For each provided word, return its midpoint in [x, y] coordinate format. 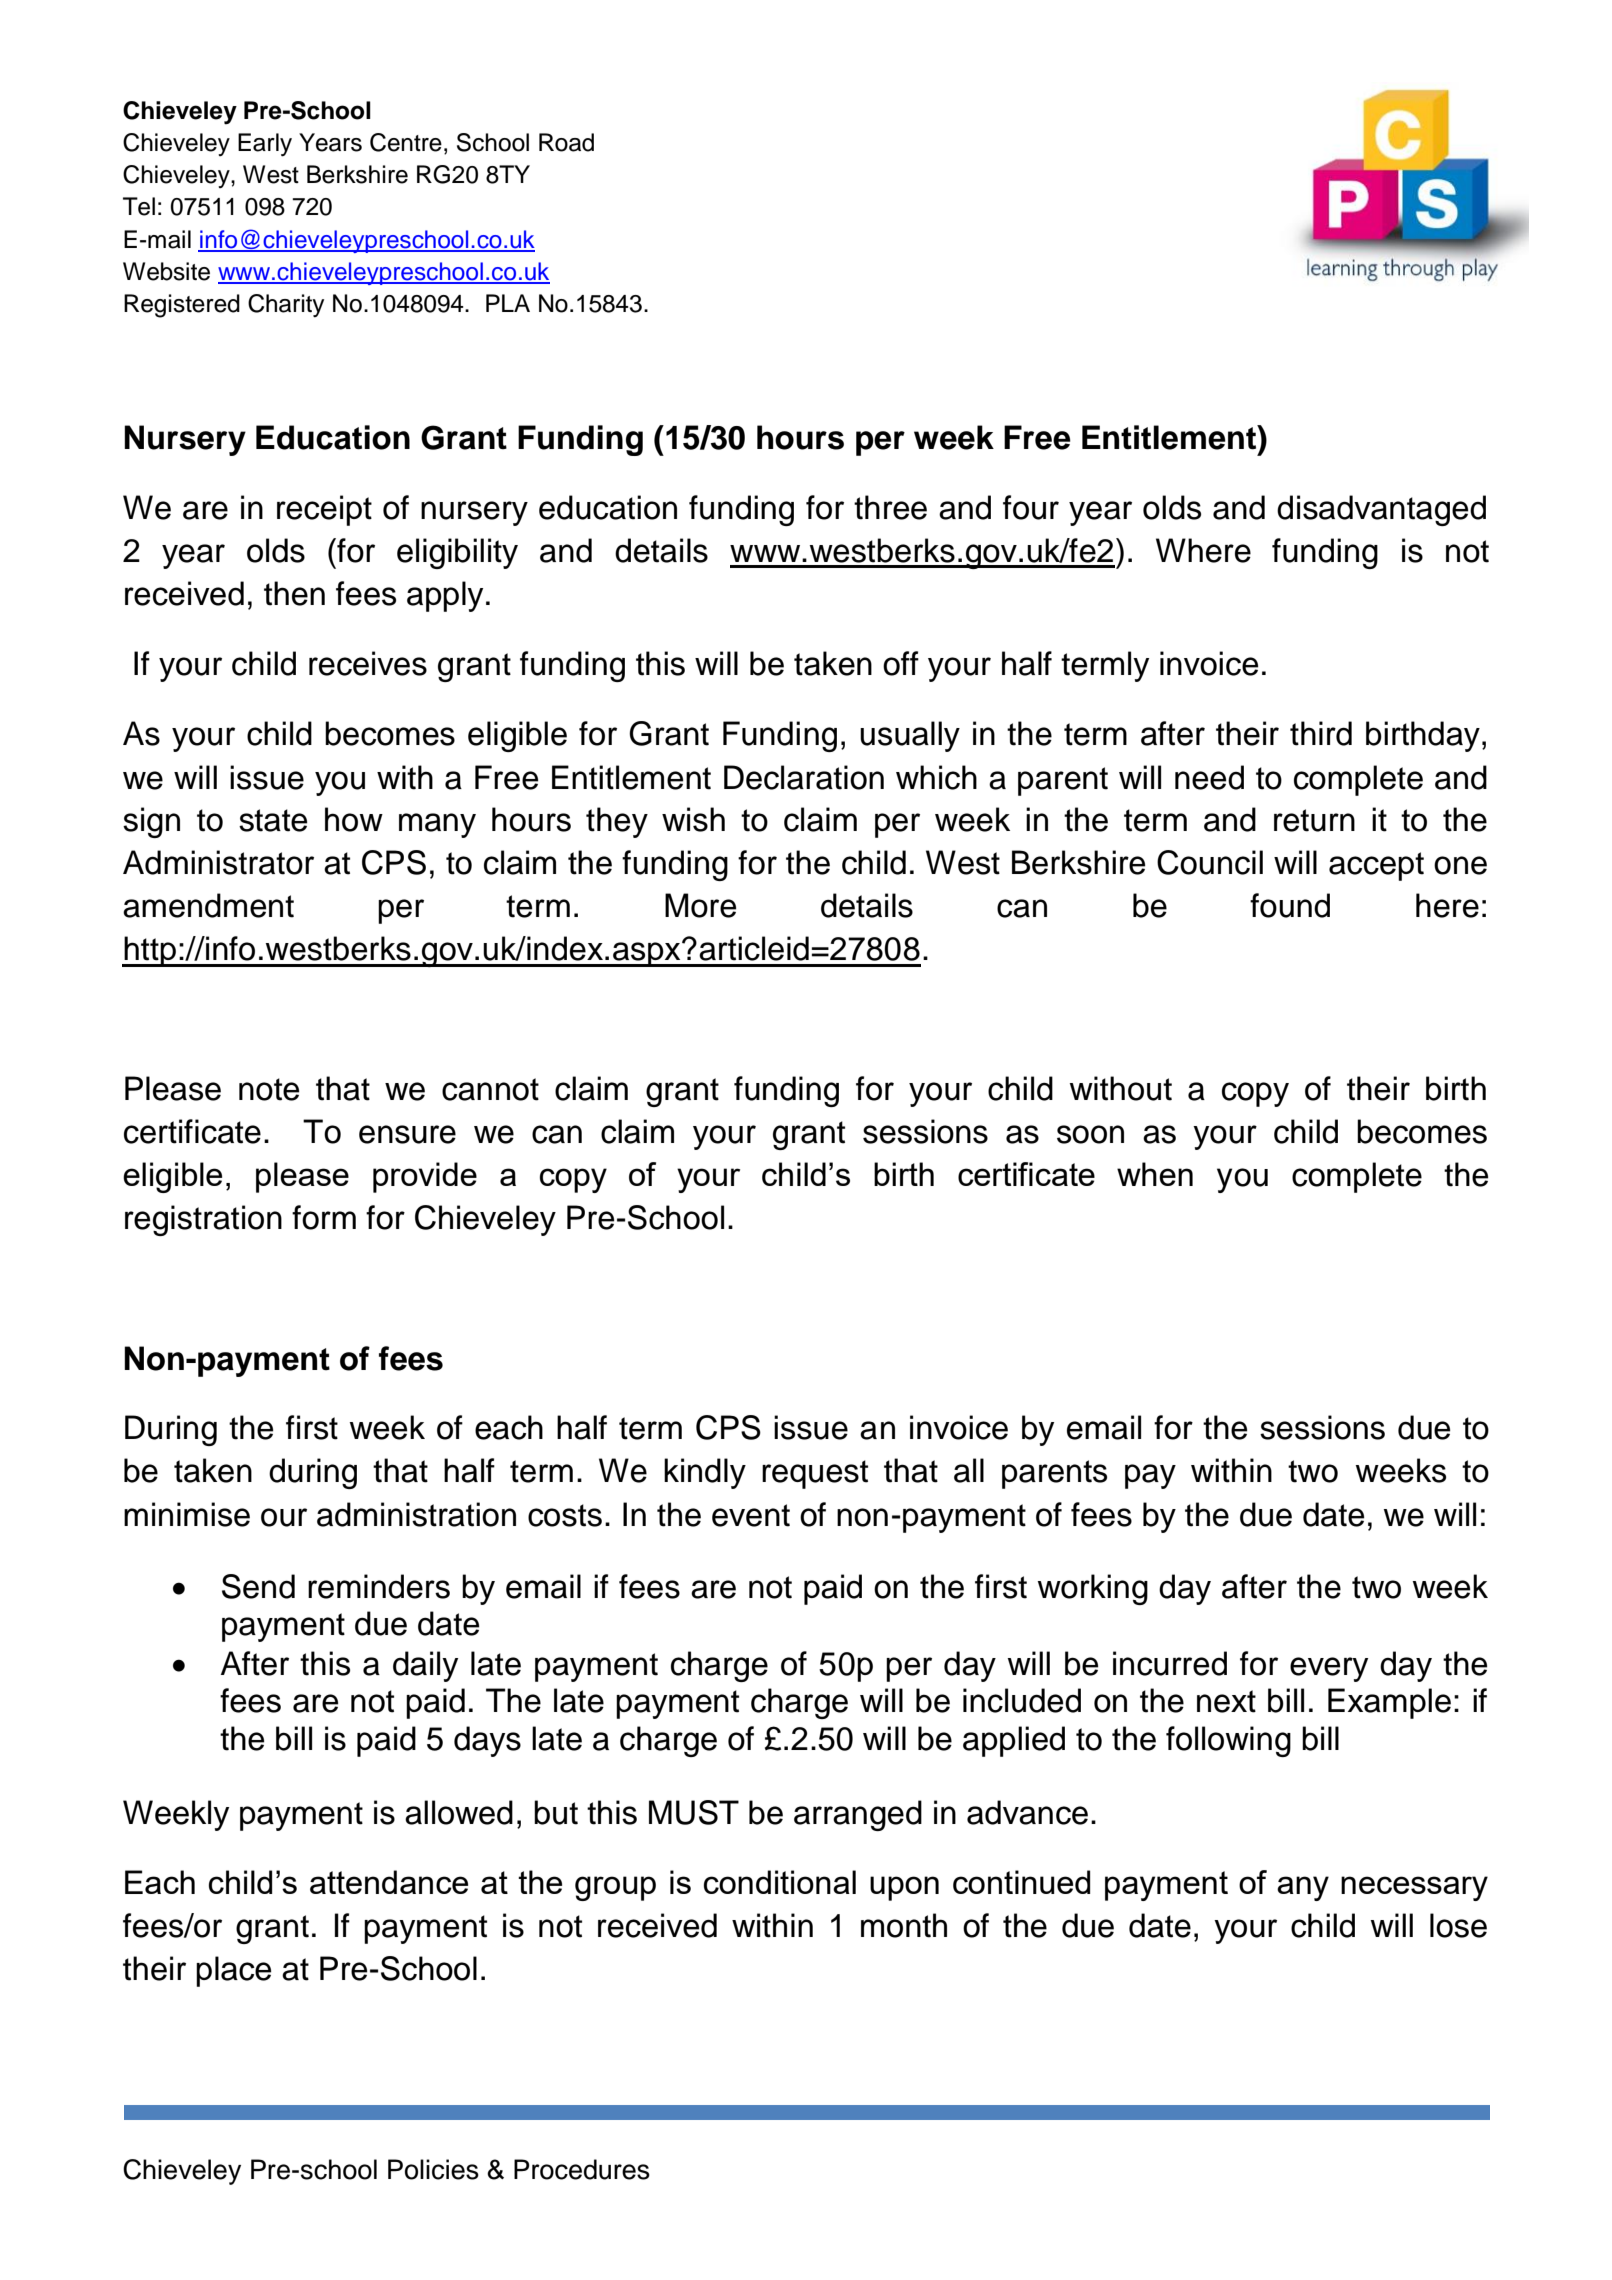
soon [1090, 1134]
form [324, 1217]
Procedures [582, 2169]
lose [1458, 1925]
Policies [433, 2169]
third [1321, 733]
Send [258, 1586]
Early [265, 145]
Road [566, 142]
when [1155, 1174]
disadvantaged [1381, 510]
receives [368, 663]
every [1329, 1669]
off [901, 663]
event [751, 1515]
